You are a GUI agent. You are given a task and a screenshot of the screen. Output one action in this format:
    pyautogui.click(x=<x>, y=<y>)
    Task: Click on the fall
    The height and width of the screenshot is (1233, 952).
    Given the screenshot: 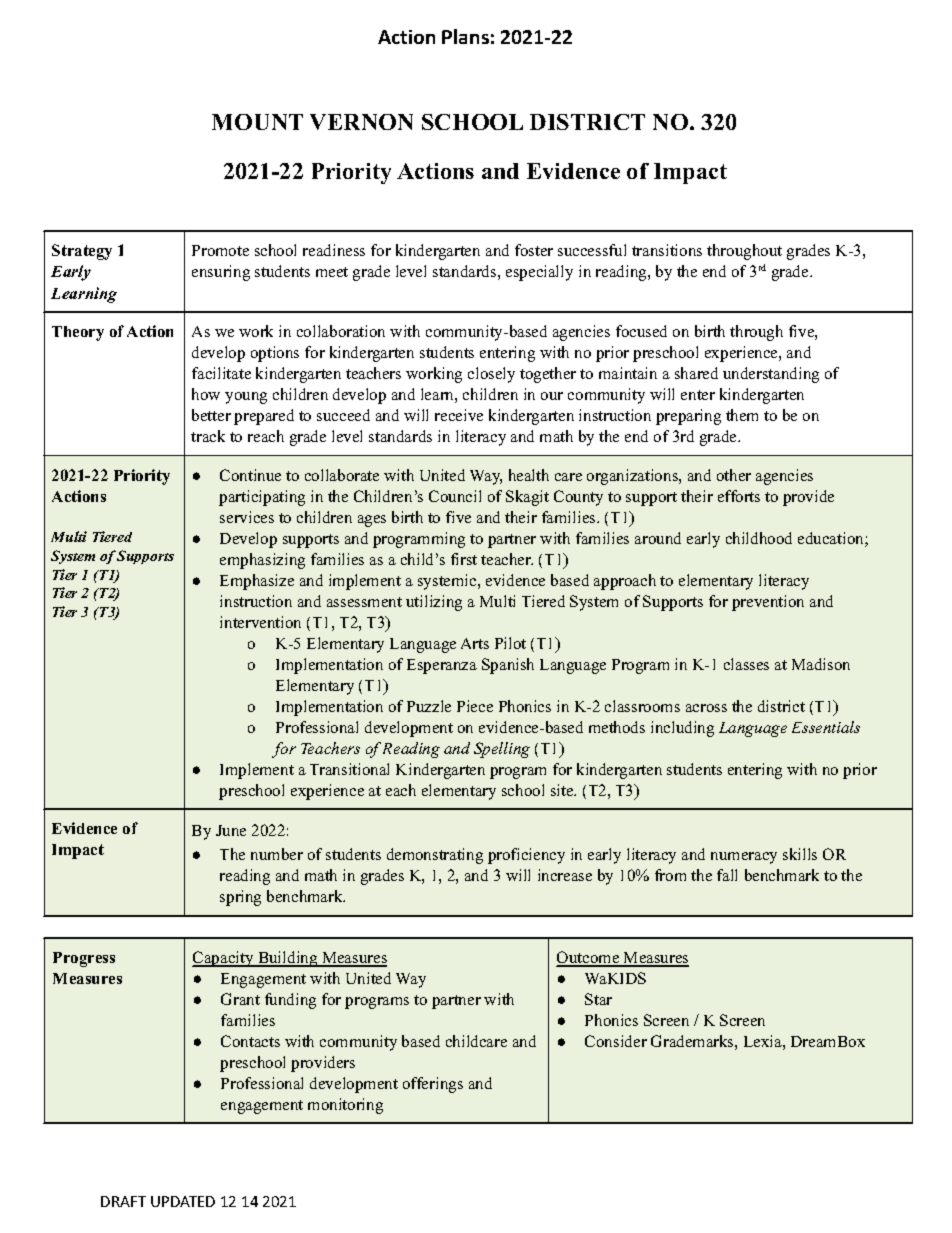 What is the action you would take?
    pyautogui.click(x=727, y=875)
